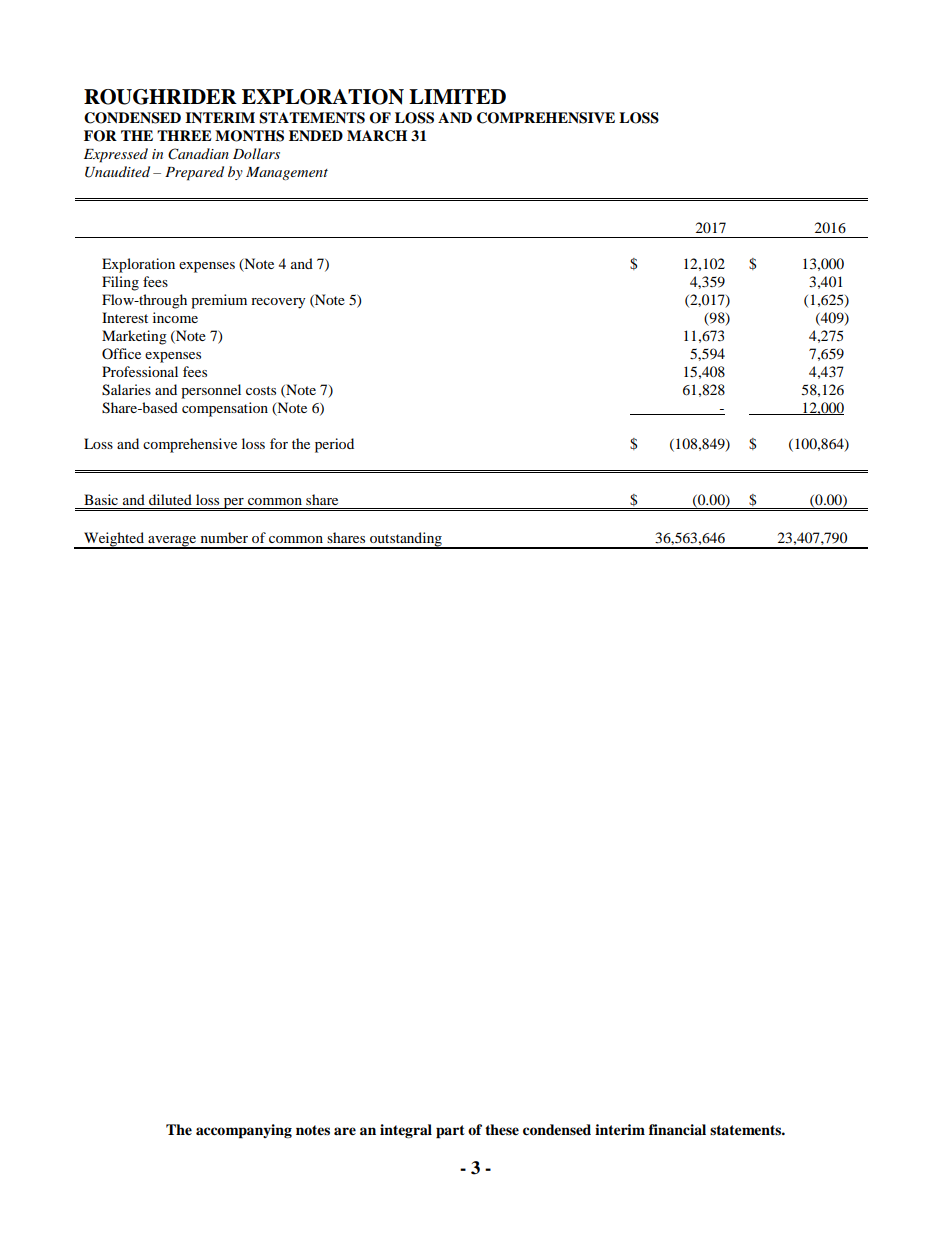  I want to click on Weighted, so click(114, 540).
